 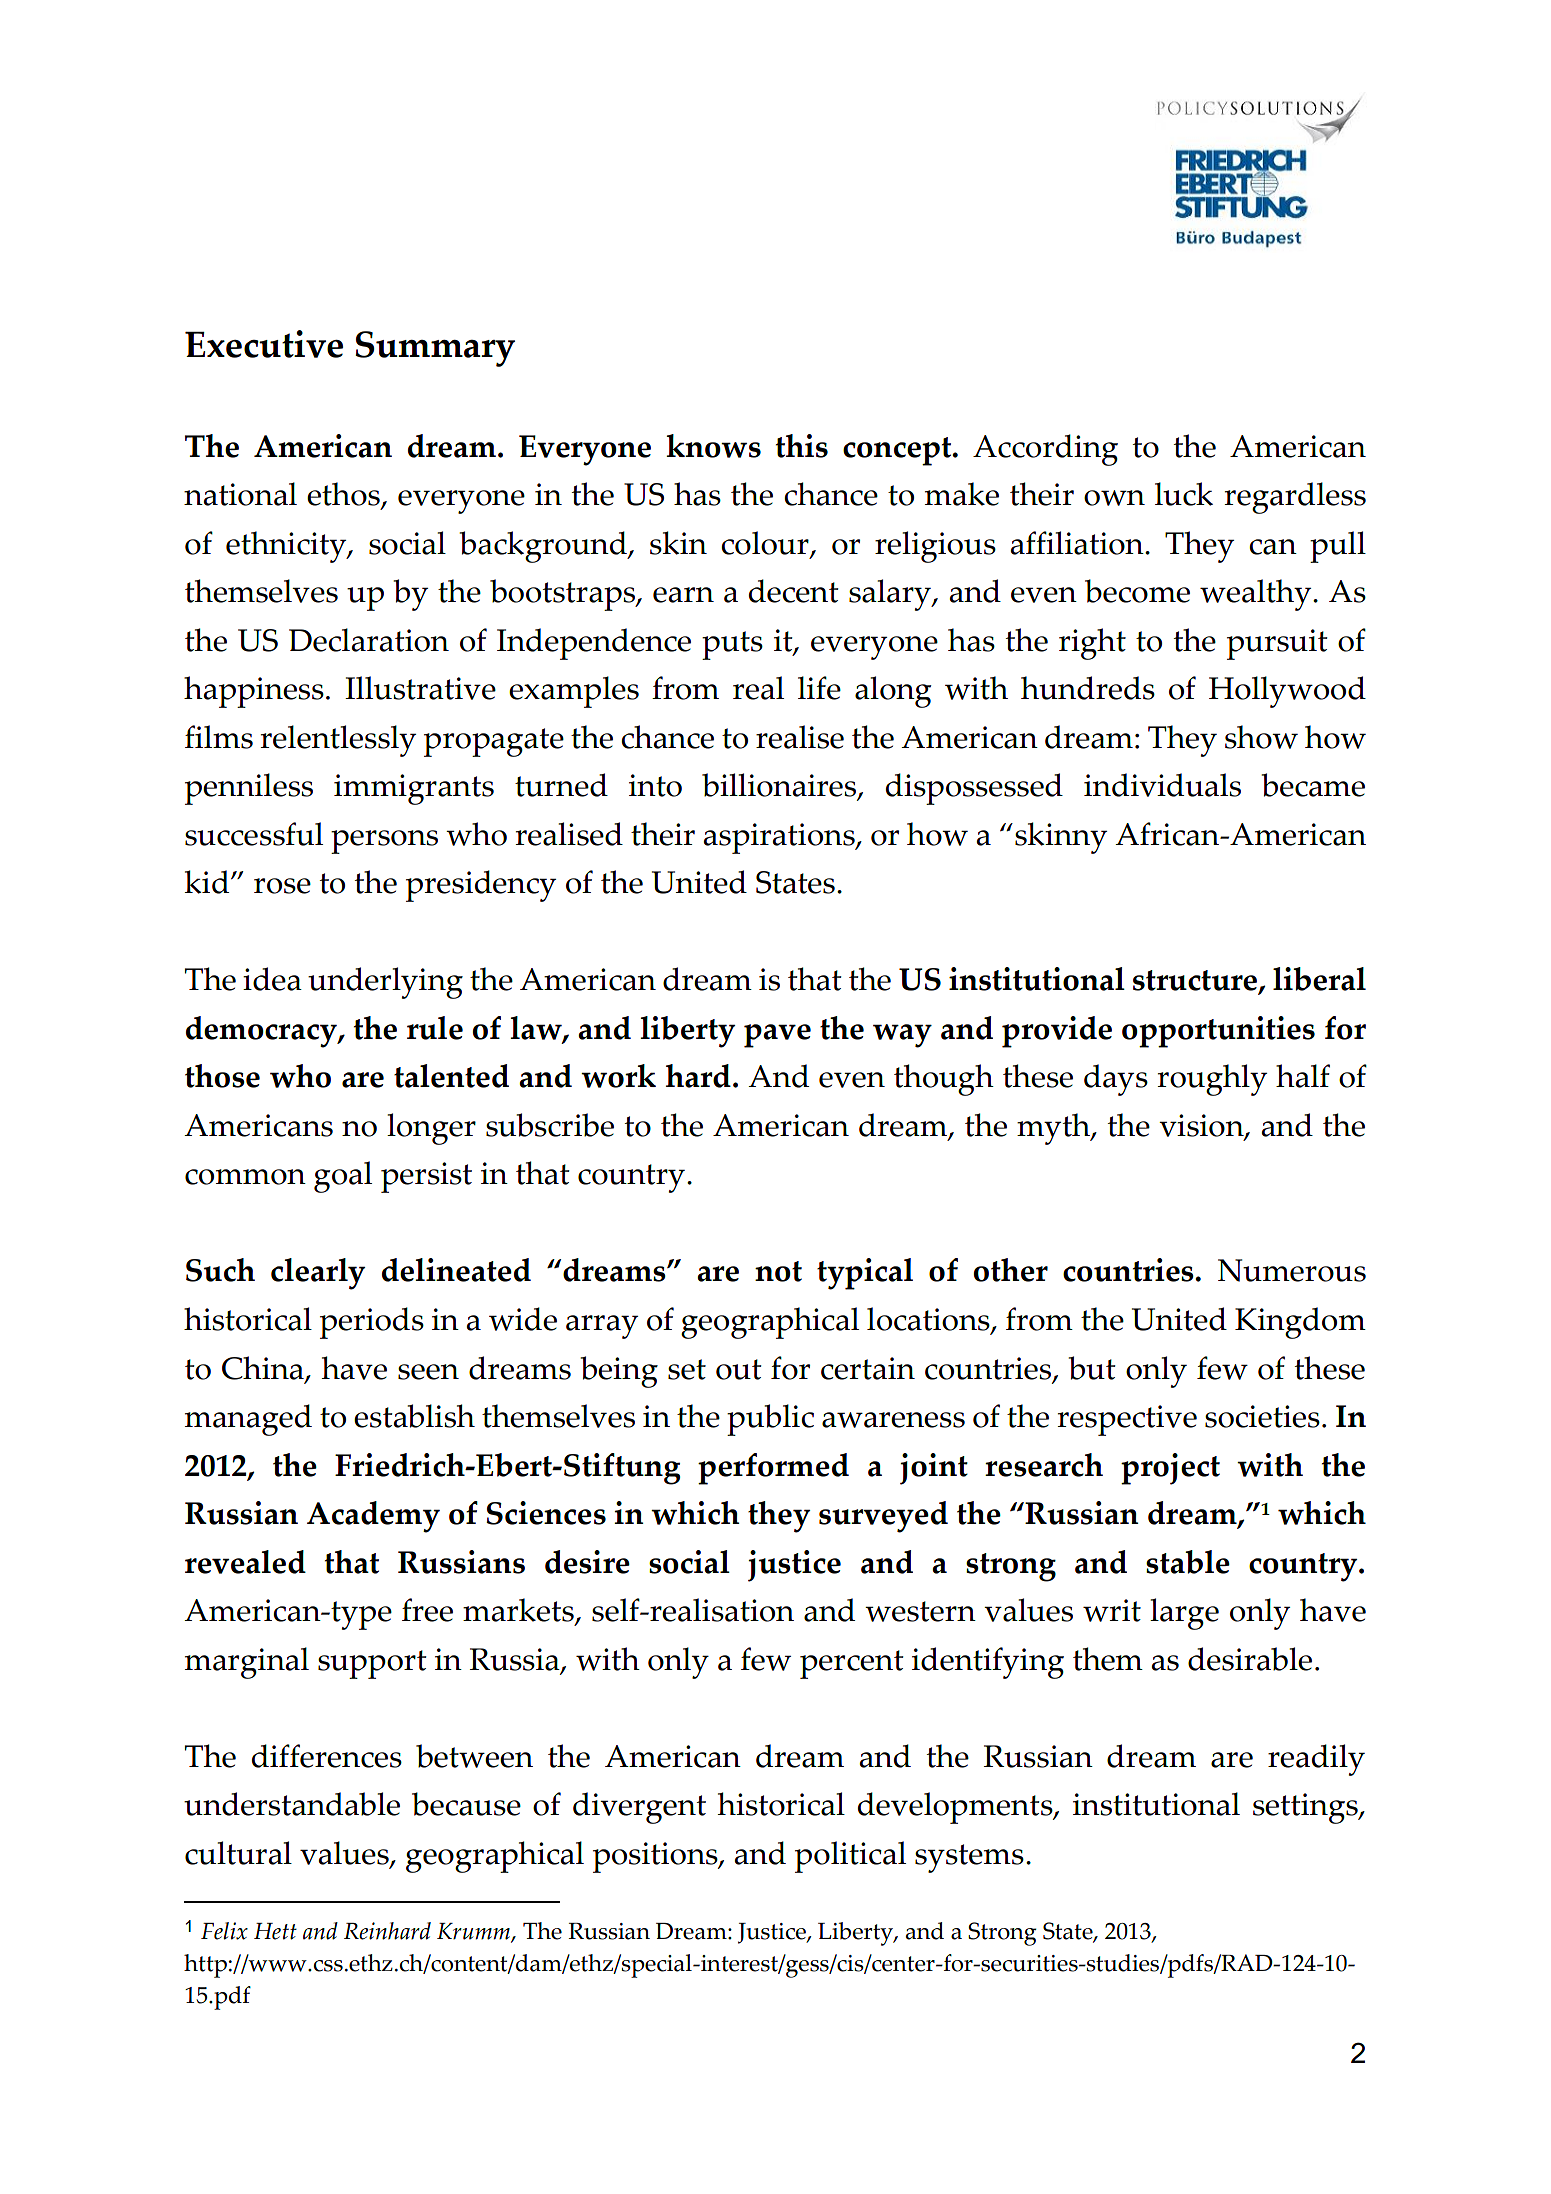 What do you see at coordinates (264, 344) in the screenshot?
I see `Executive` at bounding box center [264, 344].
